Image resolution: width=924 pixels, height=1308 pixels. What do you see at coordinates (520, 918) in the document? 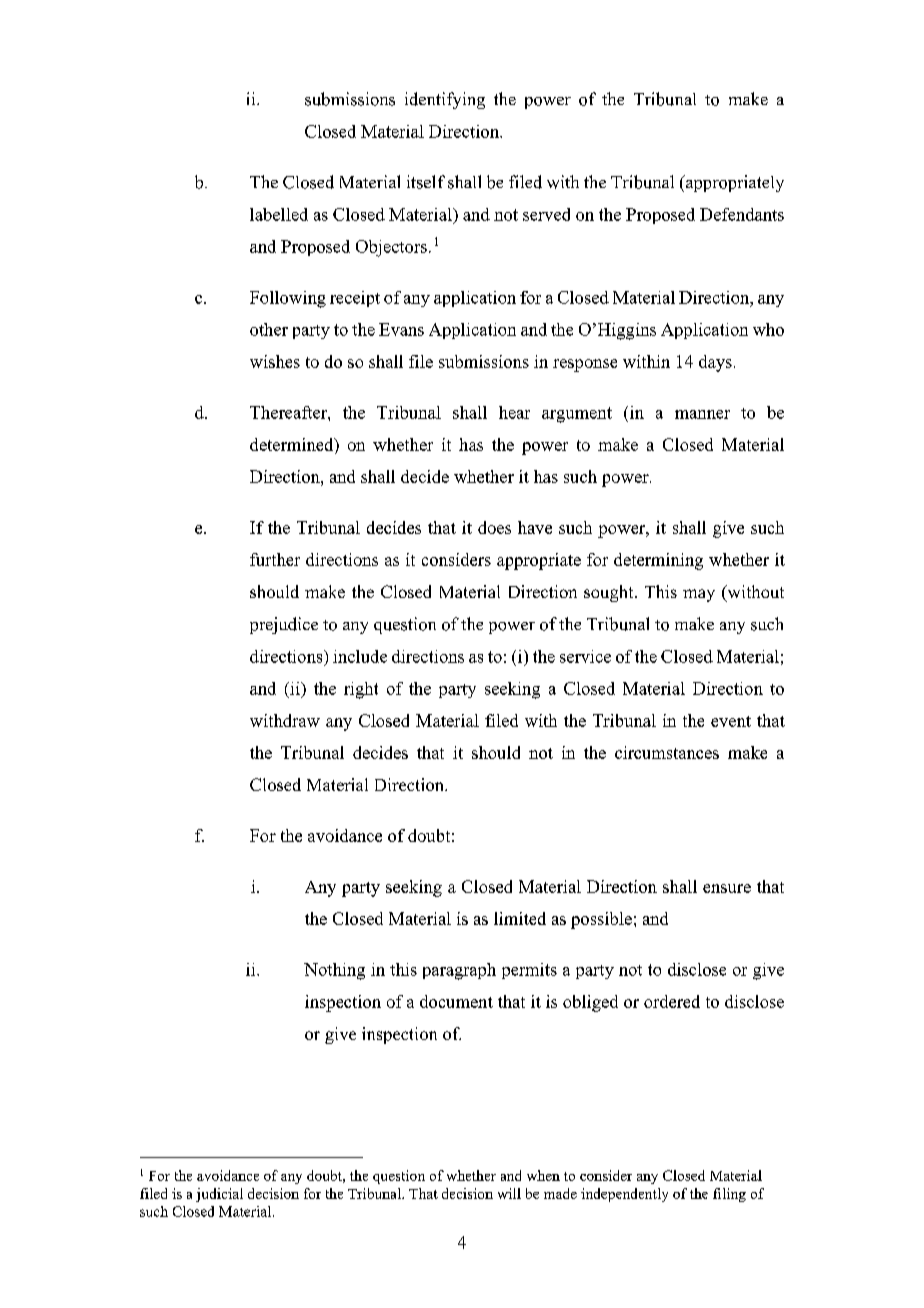
I see `limited` at bounding box center [520, 918].
